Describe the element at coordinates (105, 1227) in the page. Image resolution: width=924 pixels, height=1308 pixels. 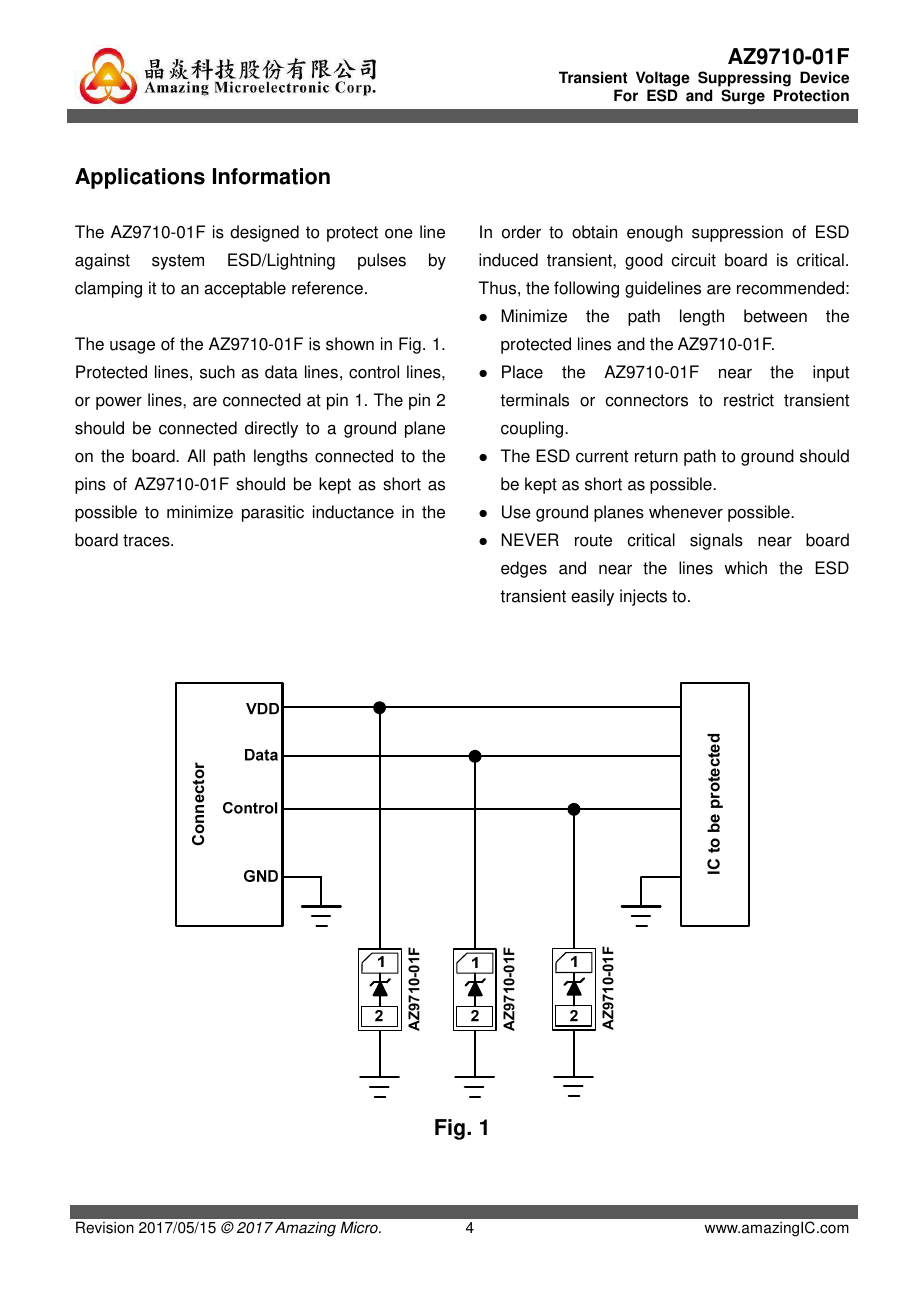
I see `Revision` at that location.
